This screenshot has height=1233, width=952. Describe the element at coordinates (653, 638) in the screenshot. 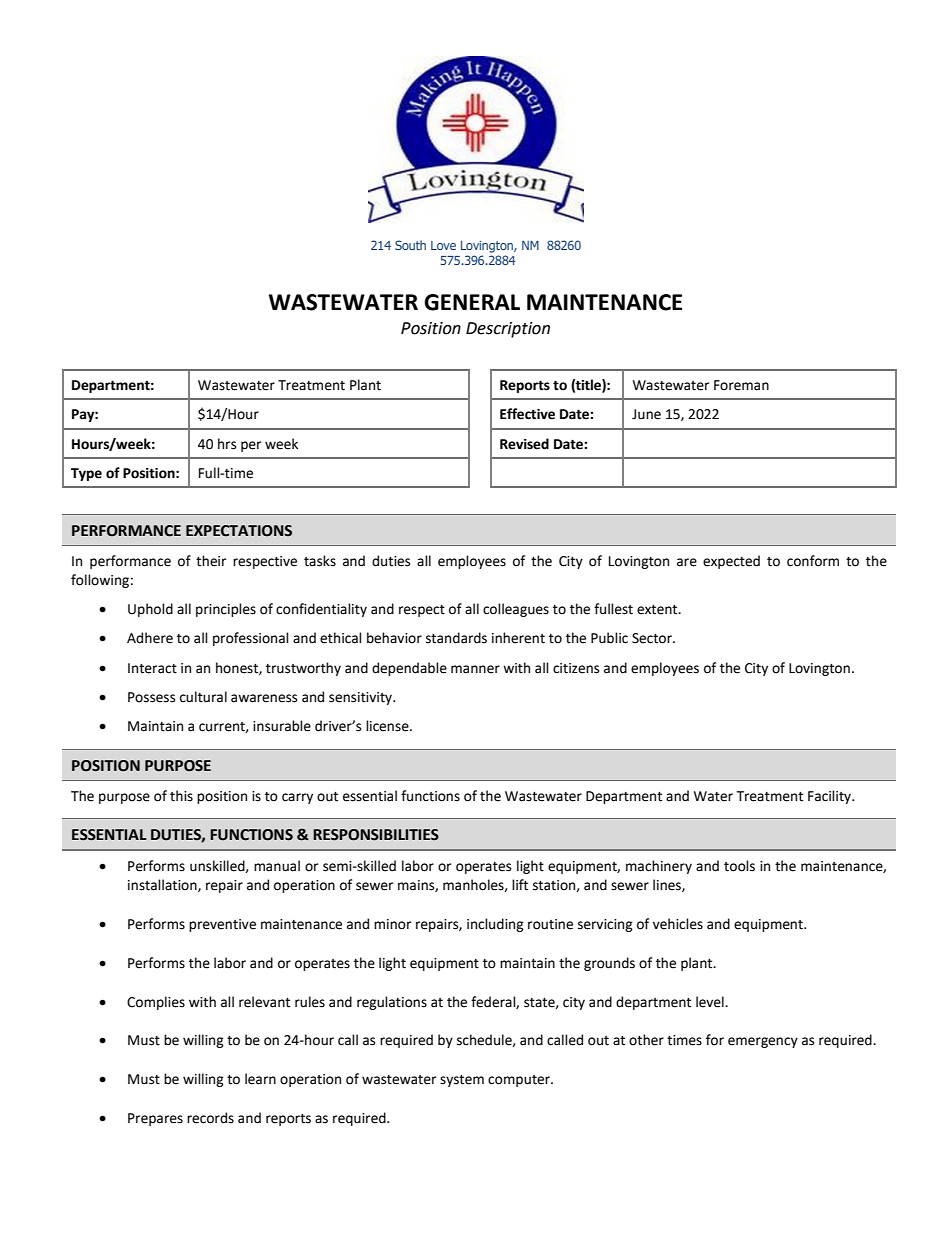

I see `Sector` at that location.
